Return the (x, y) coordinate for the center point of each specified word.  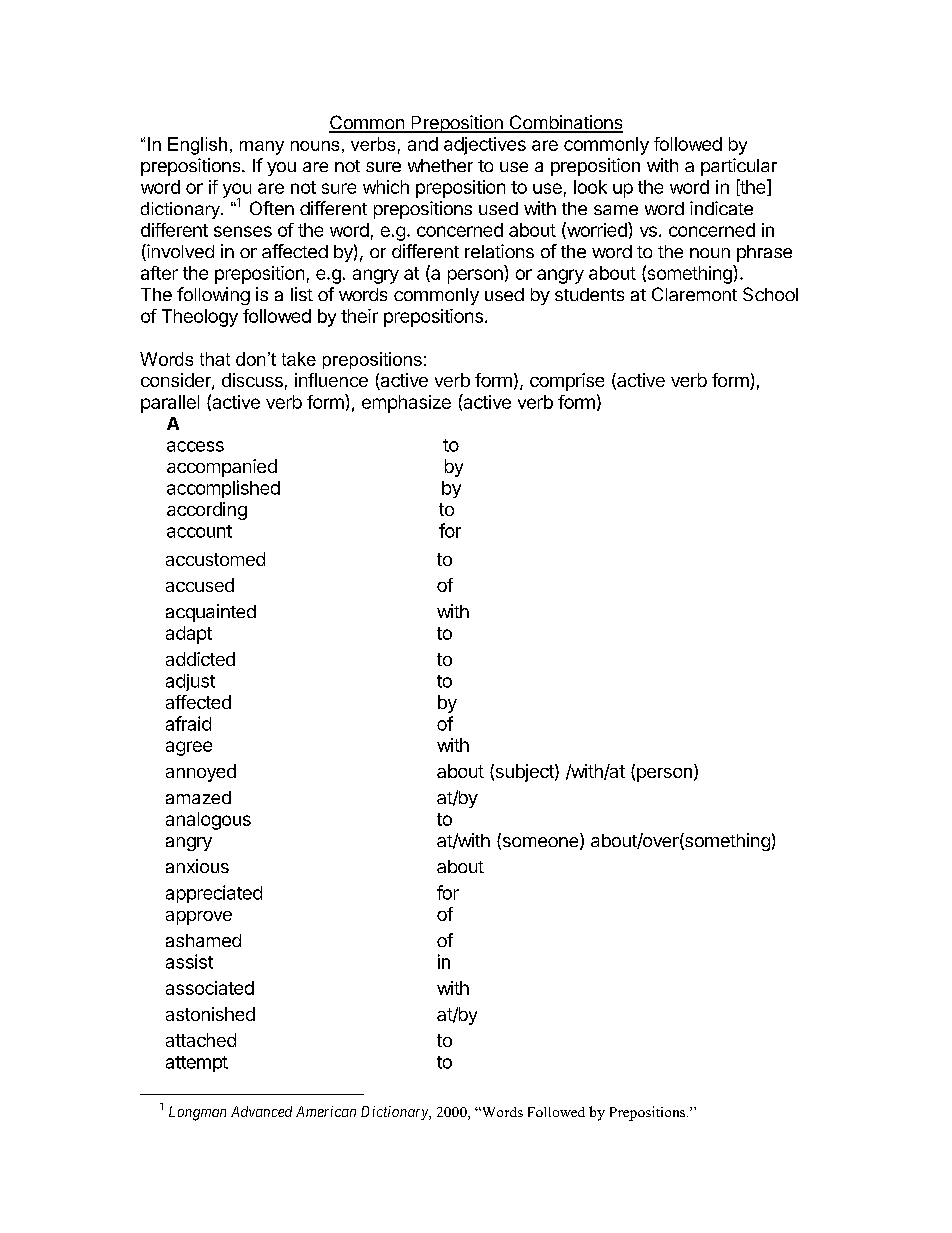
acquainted (211, 613)
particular (739, 167)
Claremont (694, 294)
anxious (197, 866)
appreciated (214, 894)
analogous (208, 821)
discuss (252, 380)
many (262, 148)
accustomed (215, 559)
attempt (197, 1064)
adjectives (485, 146)
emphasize (406, 404)
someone (540, 843)
